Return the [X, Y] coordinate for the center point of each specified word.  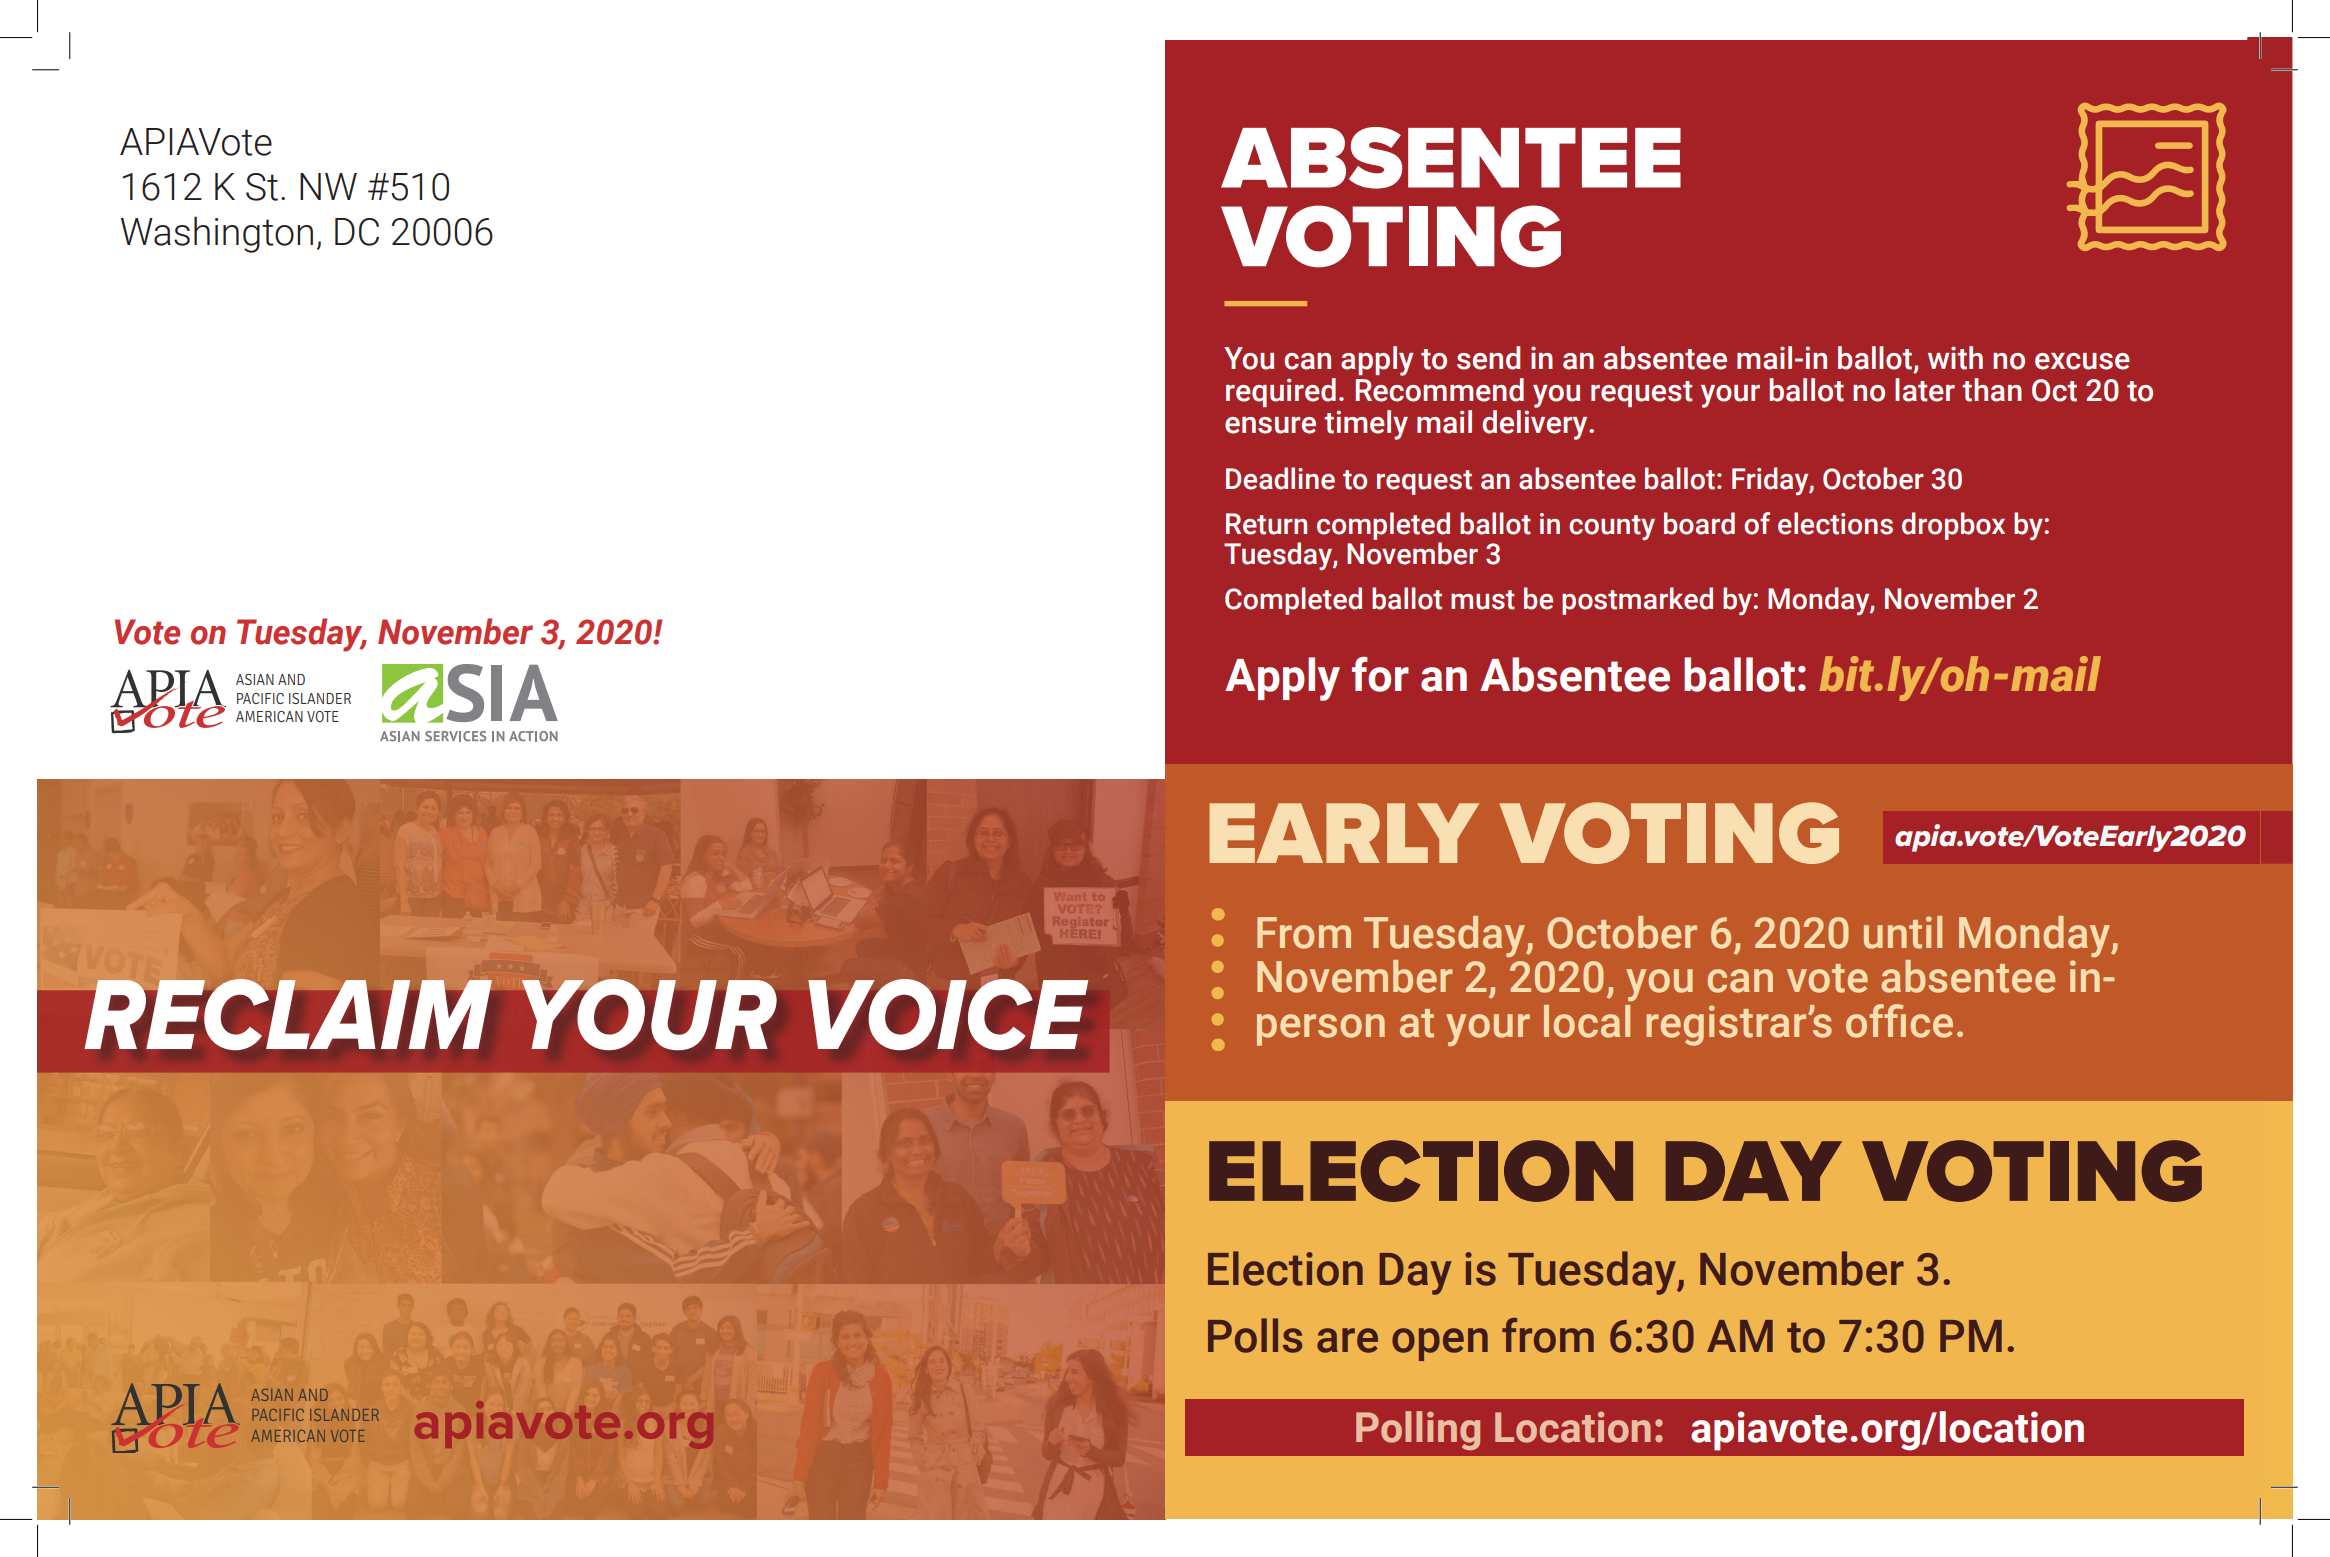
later [1925, 390]
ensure [1270, 425]
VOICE [948, 1014]
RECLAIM [287, 1013]
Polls [1255, 1335]
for [1380, 674]
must [1483, 600]
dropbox [1953, 526]
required [1281, 392]
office [1899, 1021]
